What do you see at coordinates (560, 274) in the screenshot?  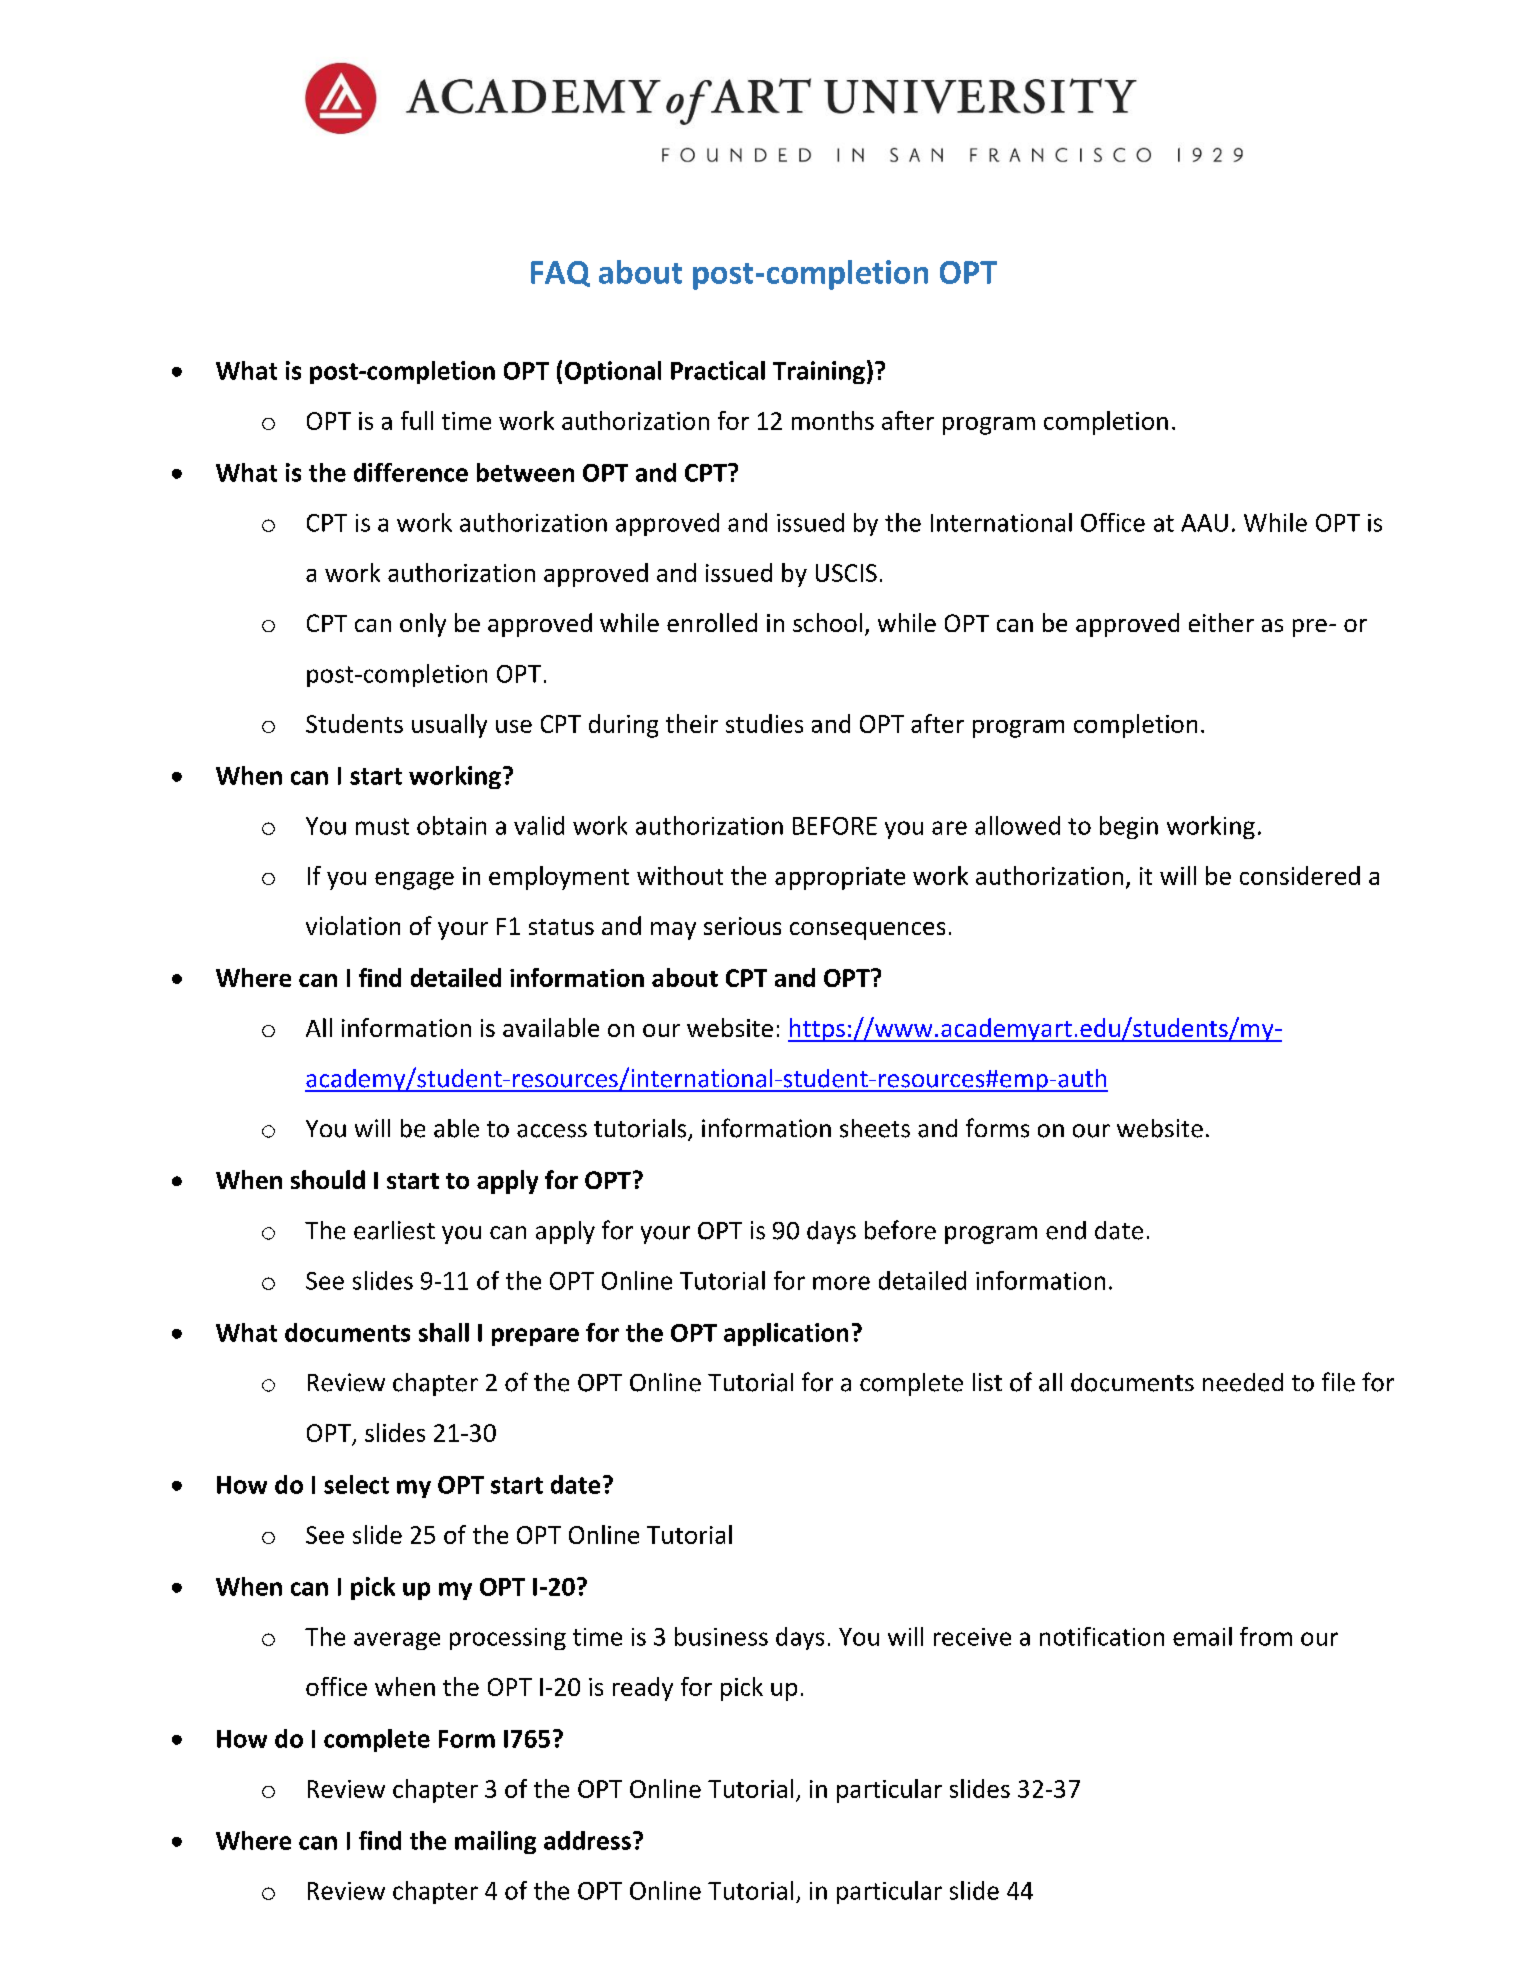 I see `FAQ` at bounding box center [560, 274].
